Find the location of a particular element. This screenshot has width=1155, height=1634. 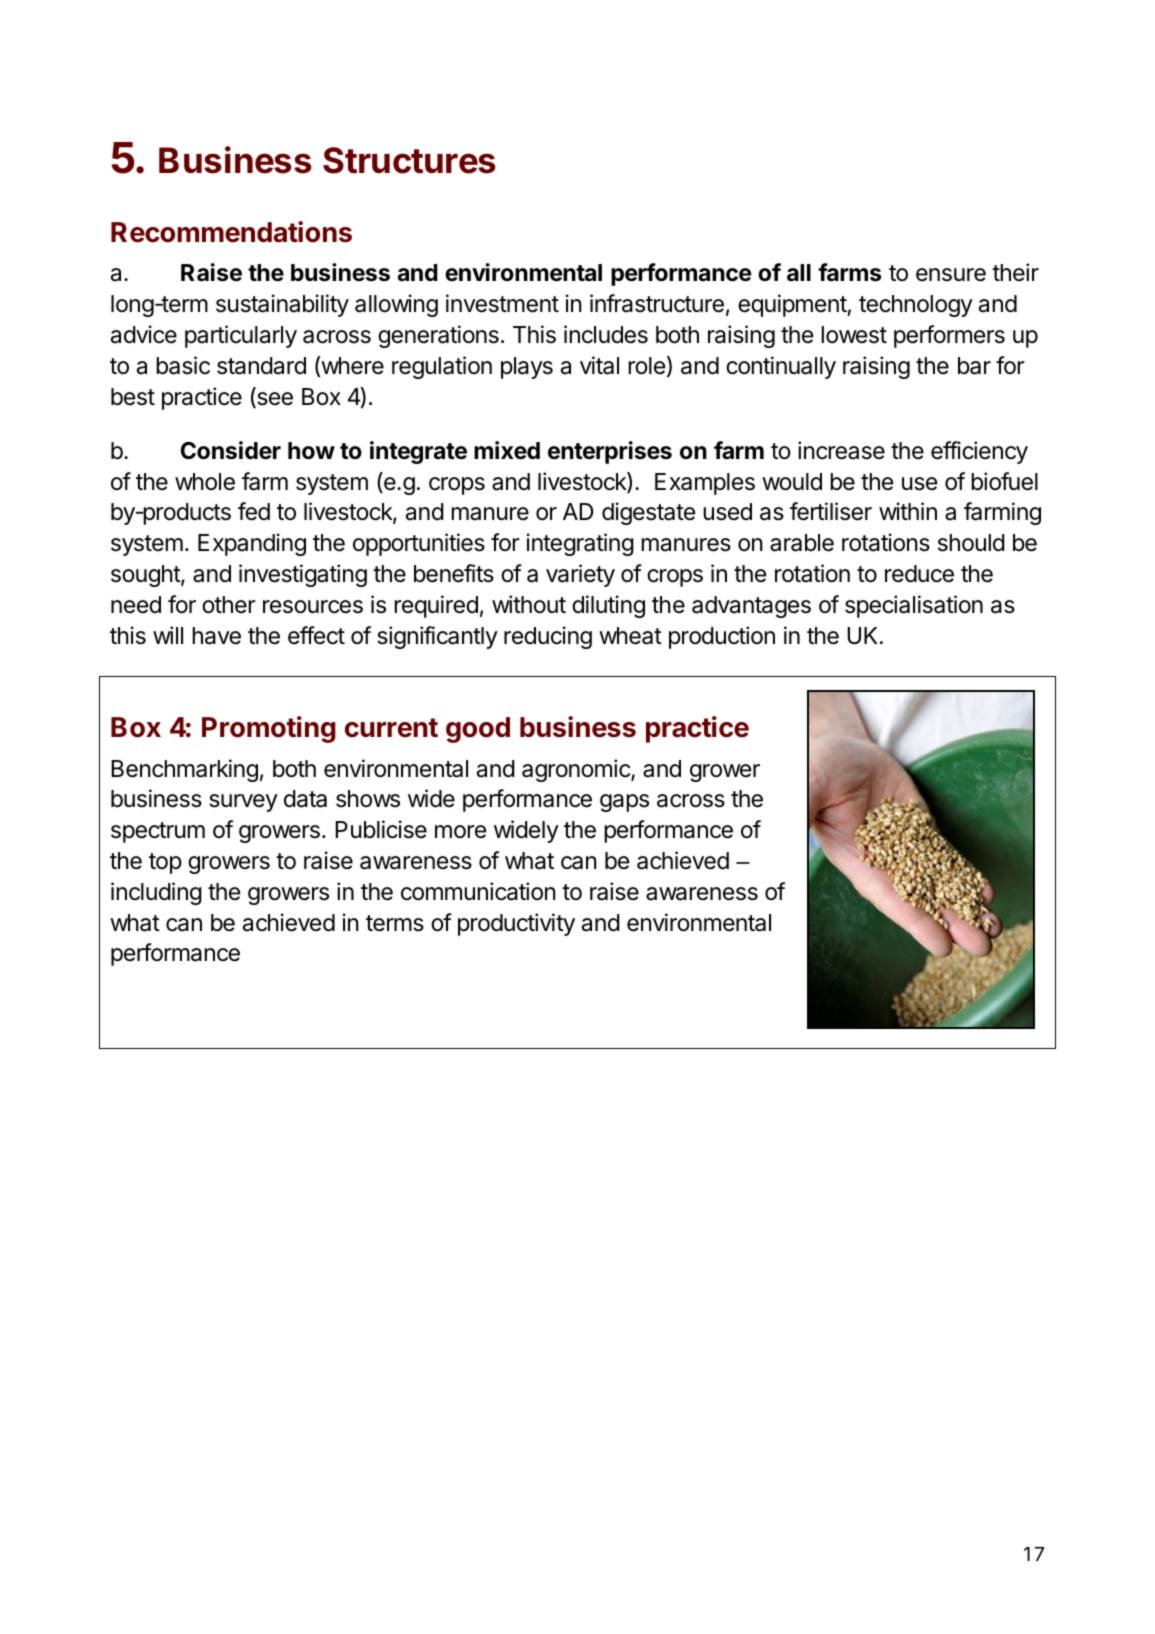

ensure is located at coordinates (951, 275).
